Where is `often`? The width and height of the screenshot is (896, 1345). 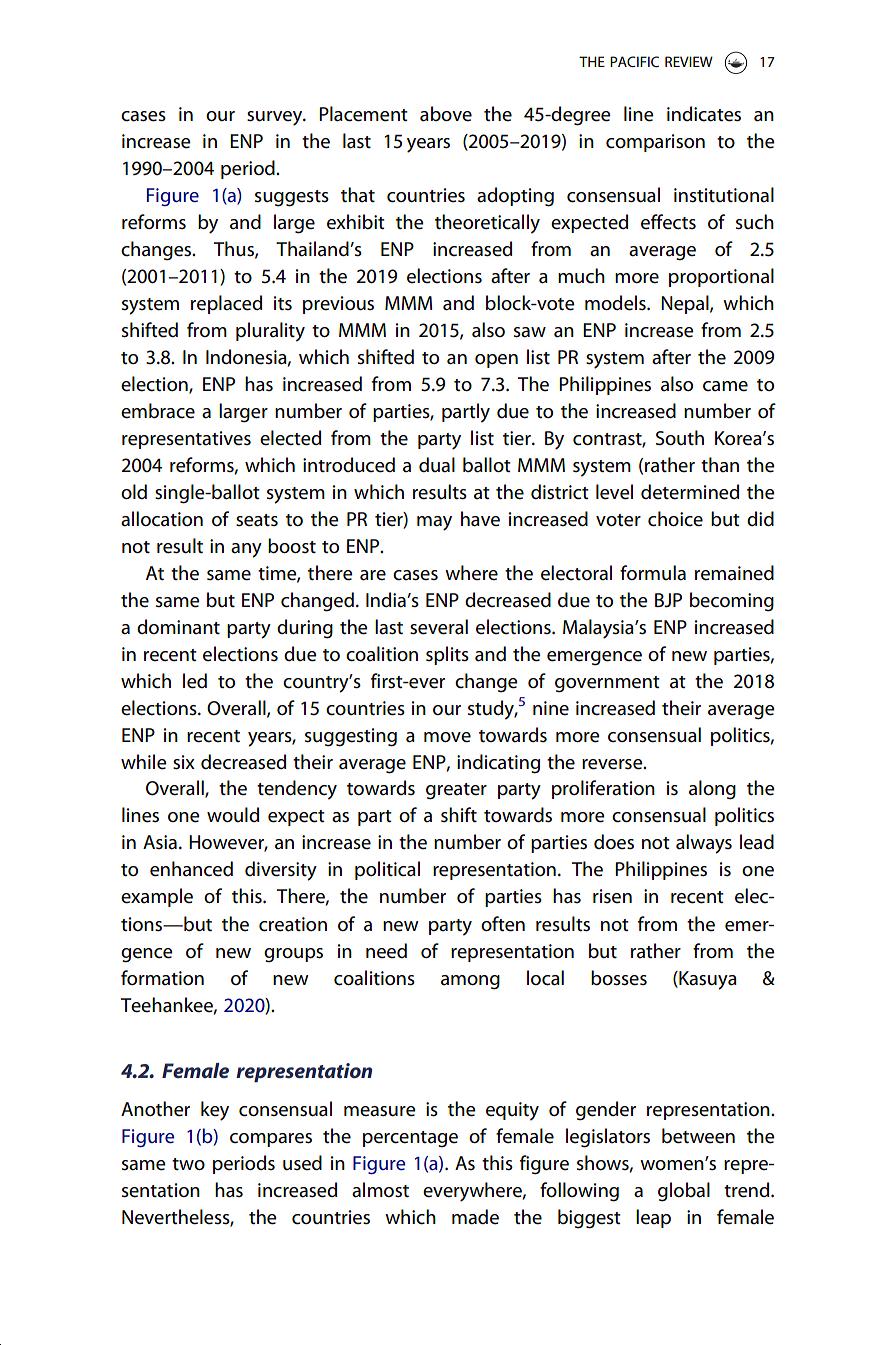
often is located at coordinates (503, 924).
